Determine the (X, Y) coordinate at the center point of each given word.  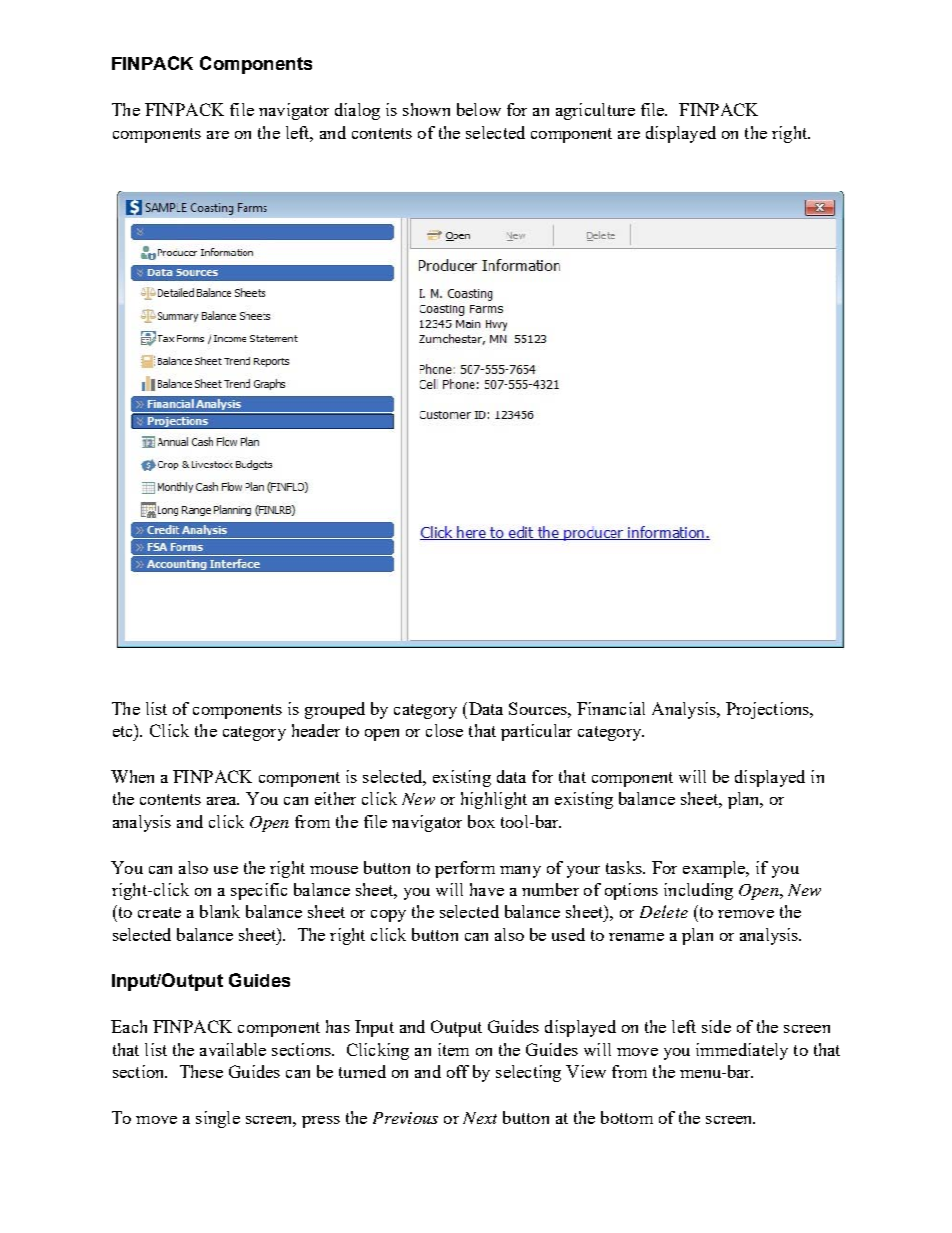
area (223, 801)
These (201, 1071)
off (458, 1071)
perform (465, 869)
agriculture (595, 111)
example (715, 869)
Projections (769, 710)
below (479, 109)
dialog (357, 111)
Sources (539, 708)
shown (426, 109)
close (444, 730)
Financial (611, 708)
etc (124, 730)
